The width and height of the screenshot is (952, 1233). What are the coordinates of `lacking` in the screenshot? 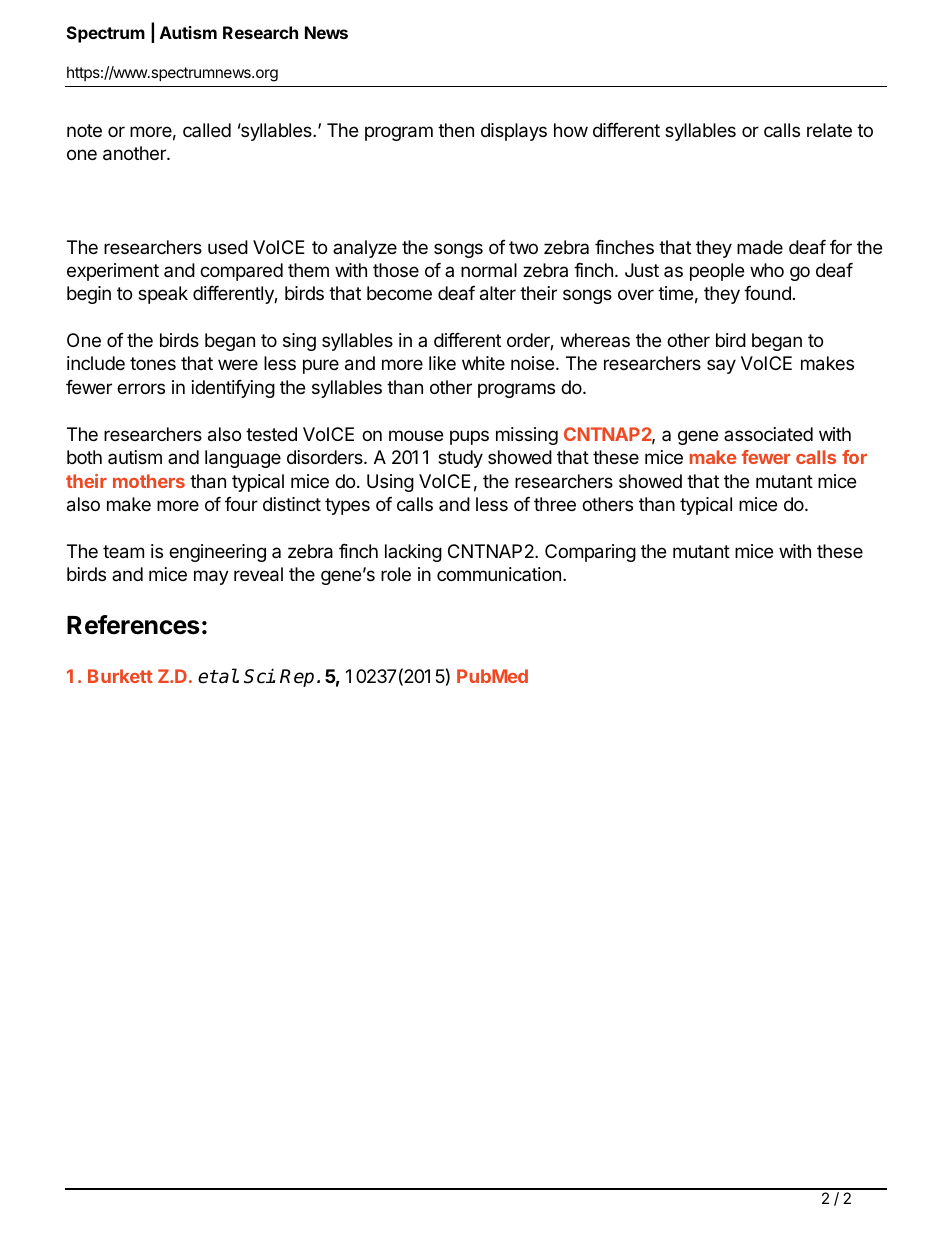 It's located at (413, 553).
